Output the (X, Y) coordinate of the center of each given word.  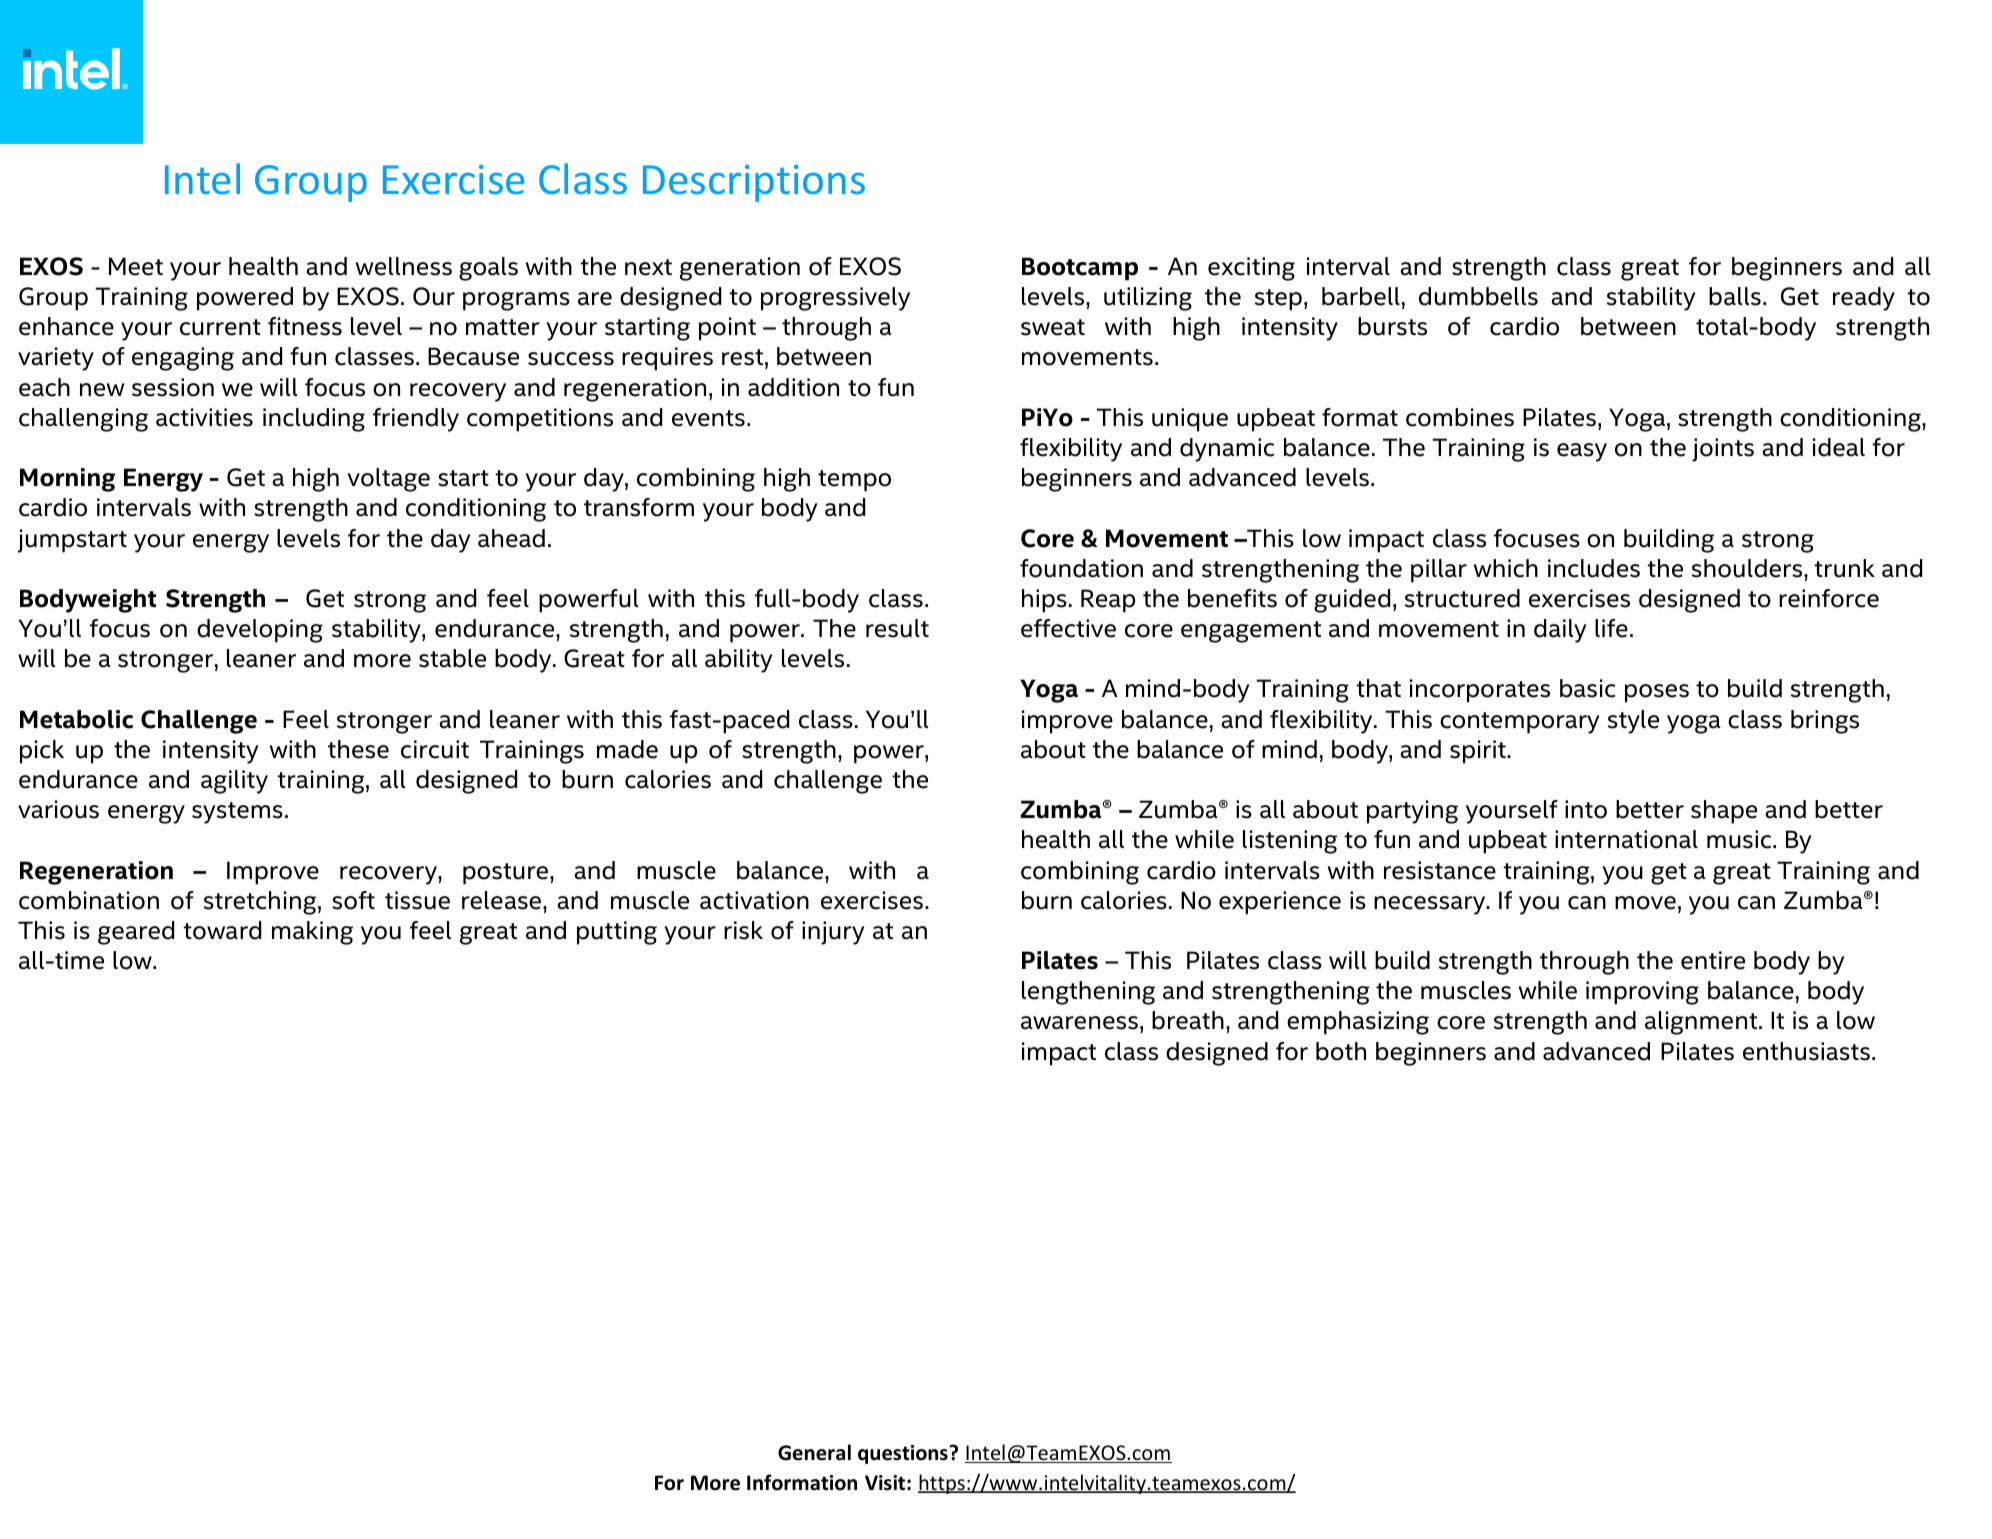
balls (1735, 296)
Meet (136, 266)
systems (237, 813)
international (1626, 839)
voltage (388, 480)
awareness (1079, 1023)
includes (1594, 568)
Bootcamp (1080, 269)
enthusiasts (1806, 1051)
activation (754, 900)
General (814, 1452)
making (312, 933)
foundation (1081, 568)
